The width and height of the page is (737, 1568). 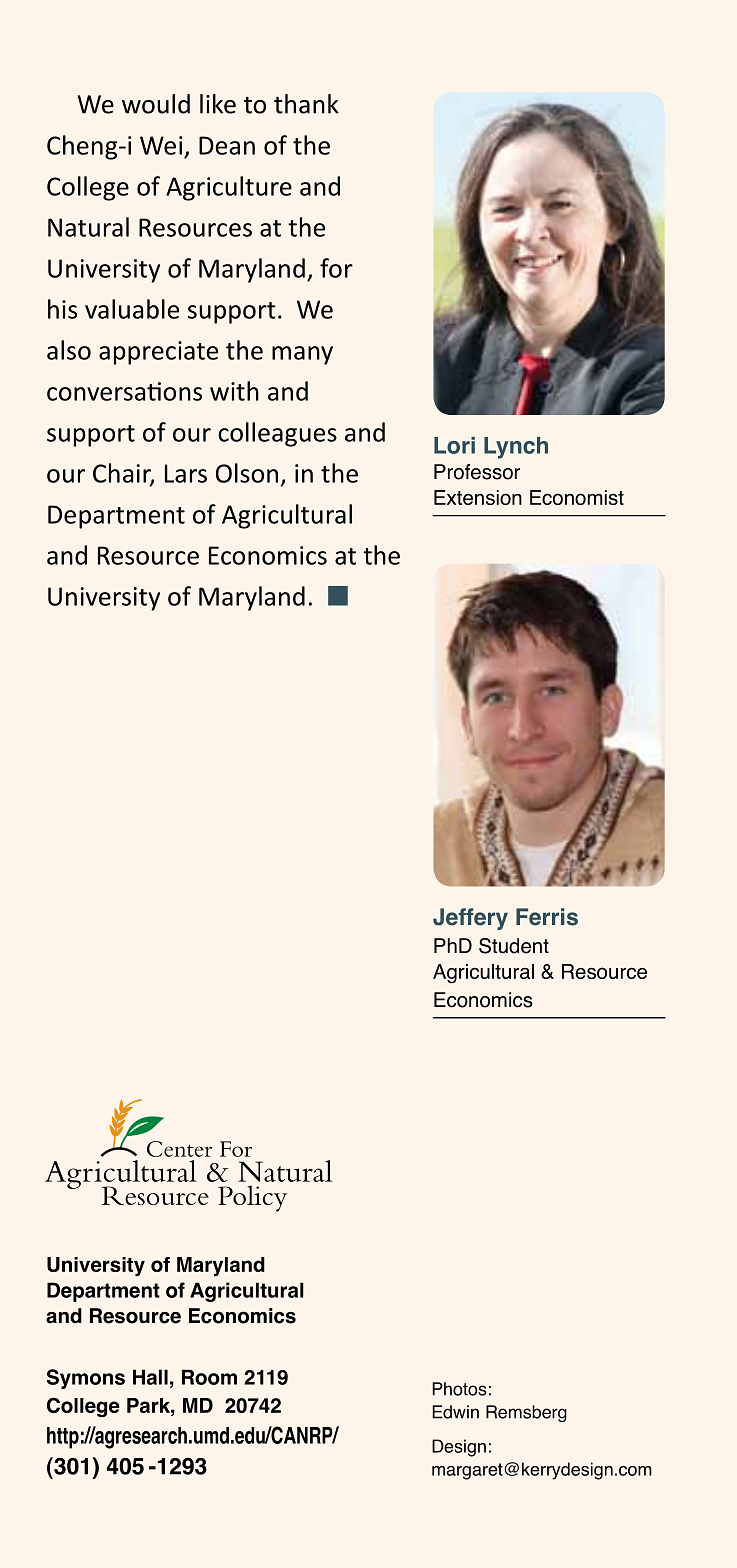 What do you see at coordinates (161, 145) in the page?
I see `Wei` at bounding box center [161, 145].
